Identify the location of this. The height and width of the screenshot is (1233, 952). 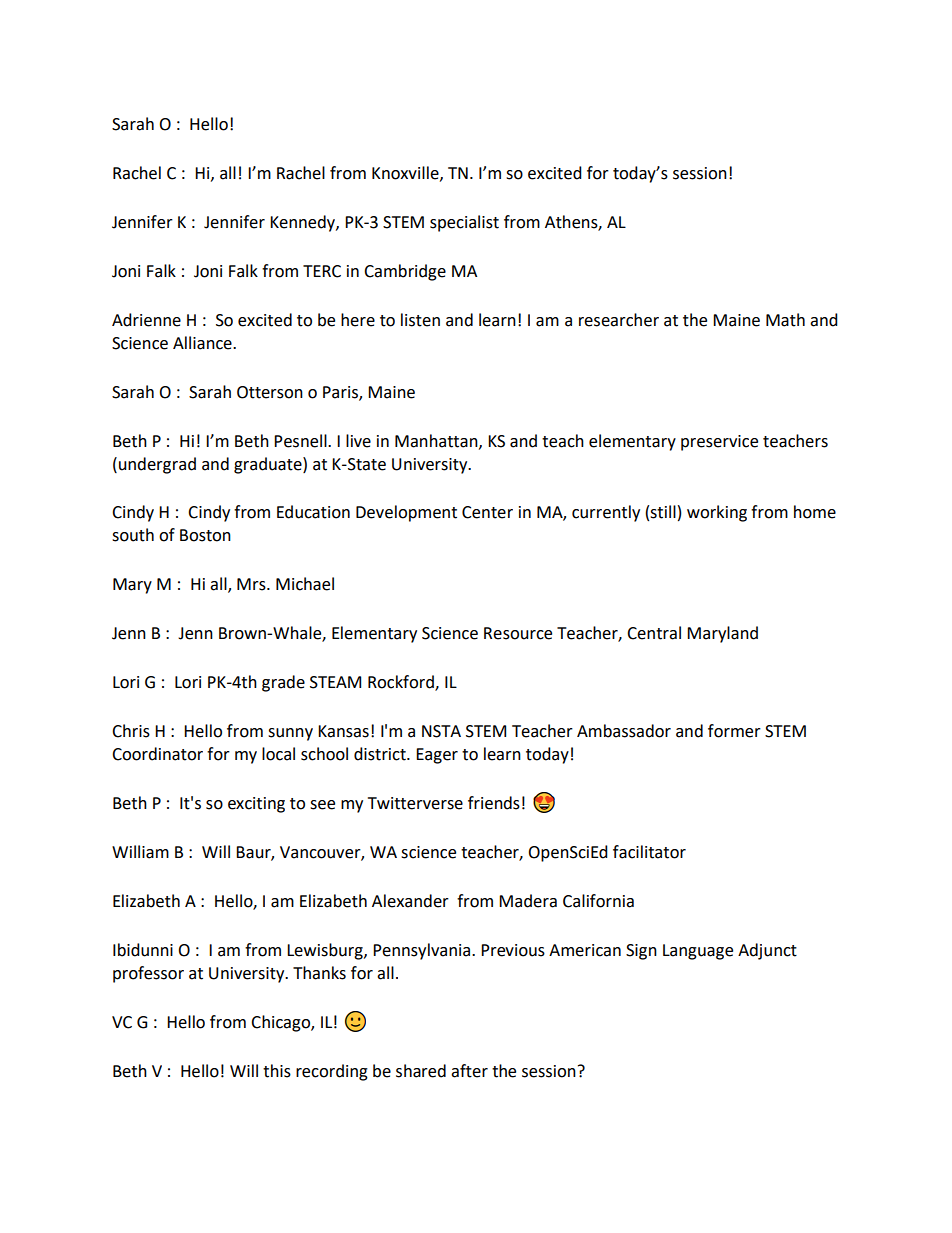
(277, 1071).
